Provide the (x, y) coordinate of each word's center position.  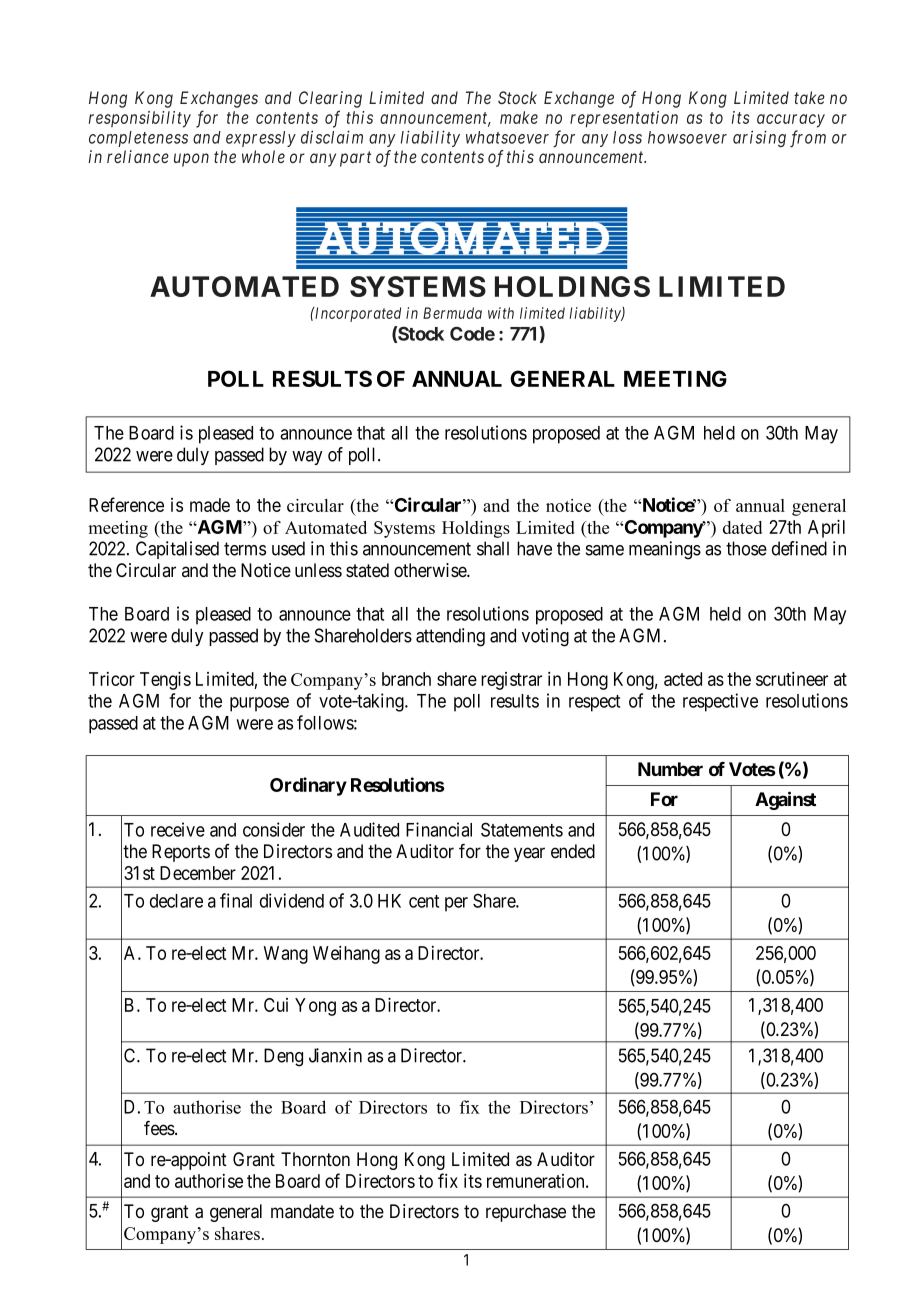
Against (785, 800)
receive (178, 829)
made (210, 505)
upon (191, 160)
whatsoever (507, 137)
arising (759, 138)
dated (742, 527)
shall (493, 548)
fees (160, 1128)
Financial (439, 829)
